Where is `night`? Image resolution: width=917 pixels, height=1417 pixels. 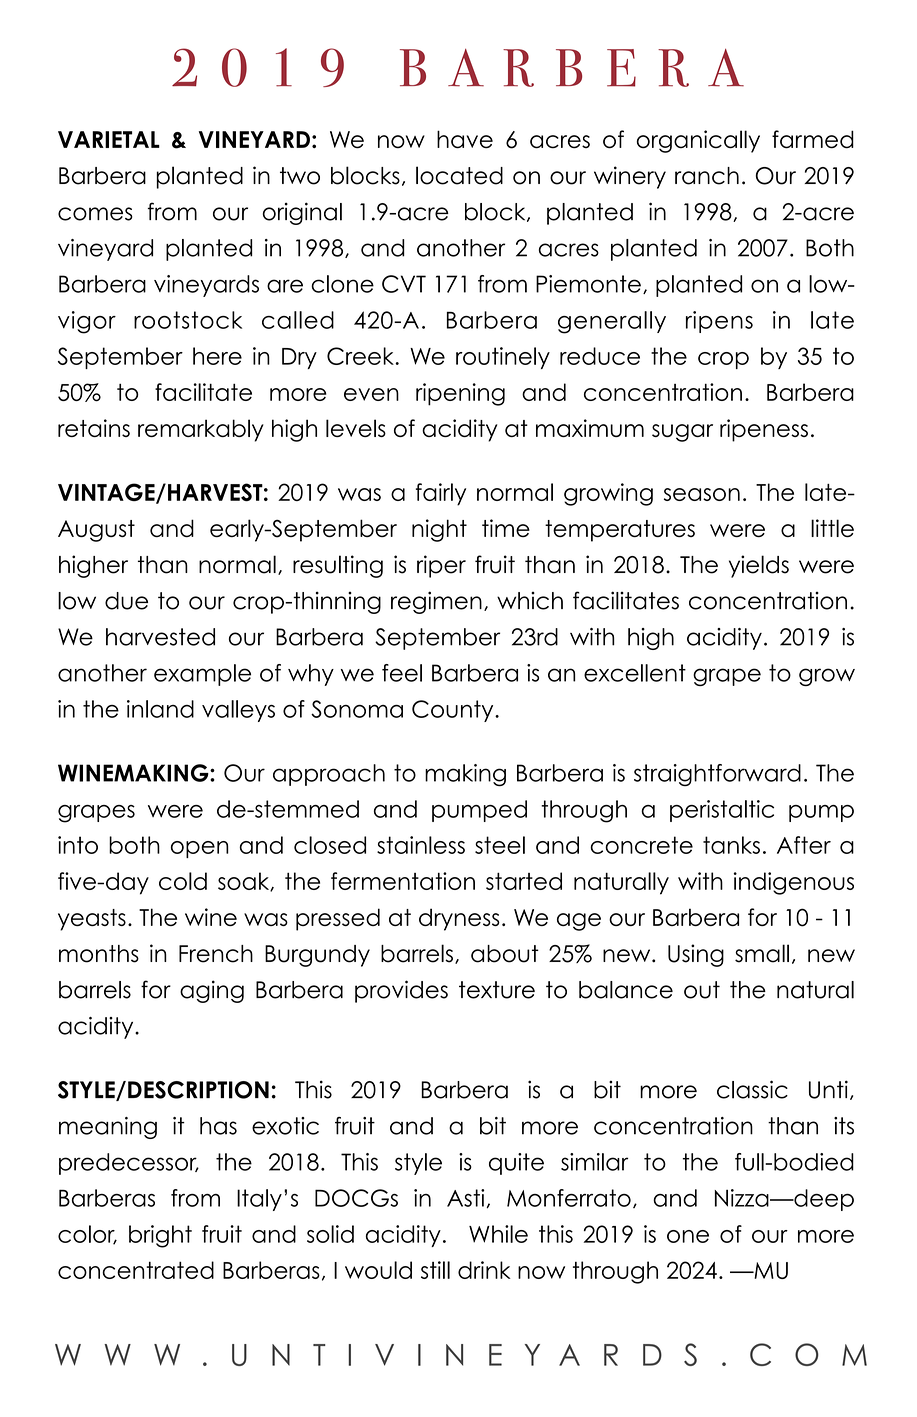 night is located at coordinates (439, 530).
